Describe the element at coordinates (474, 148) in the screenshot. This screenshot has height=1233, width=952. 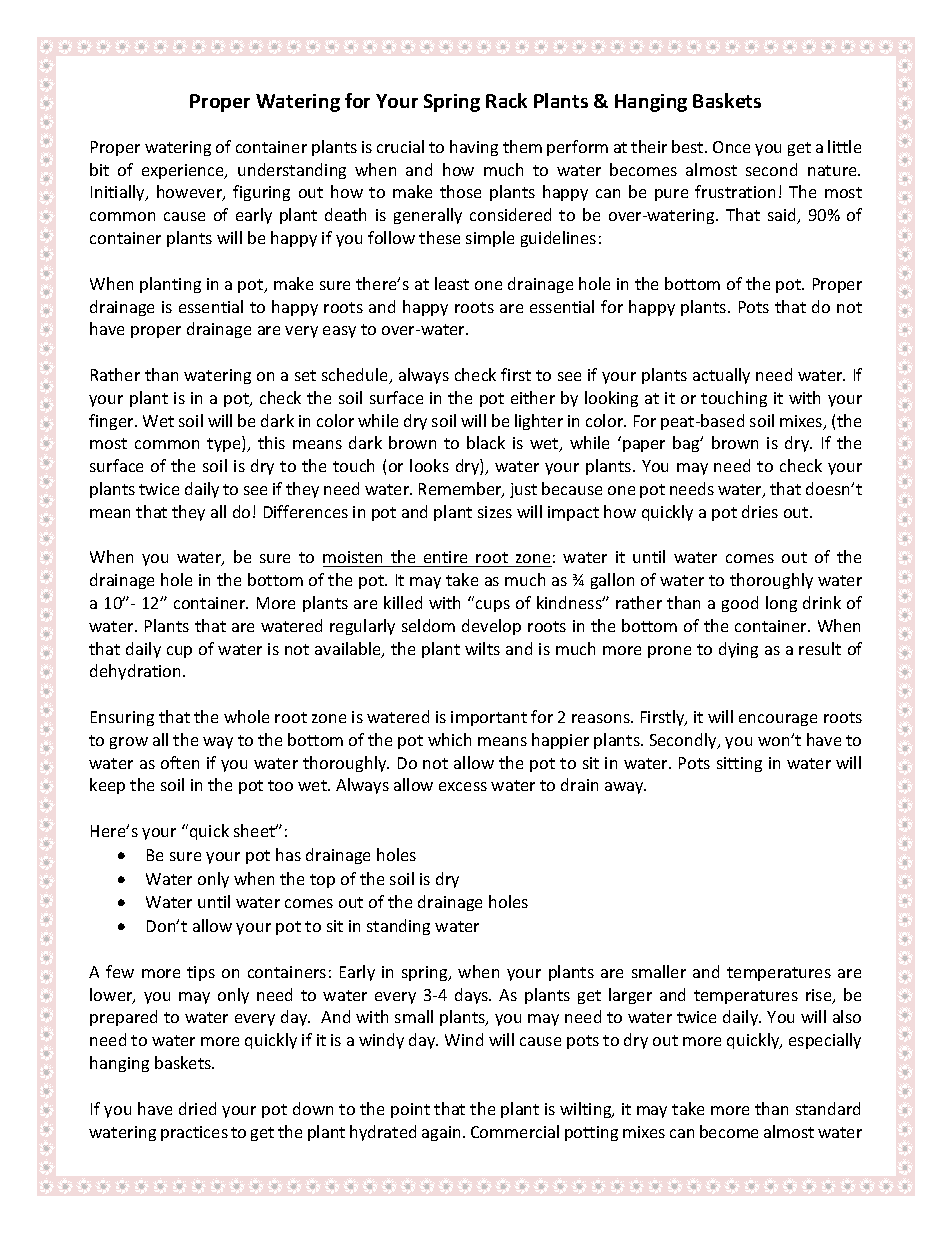
I see `having` at that location.
